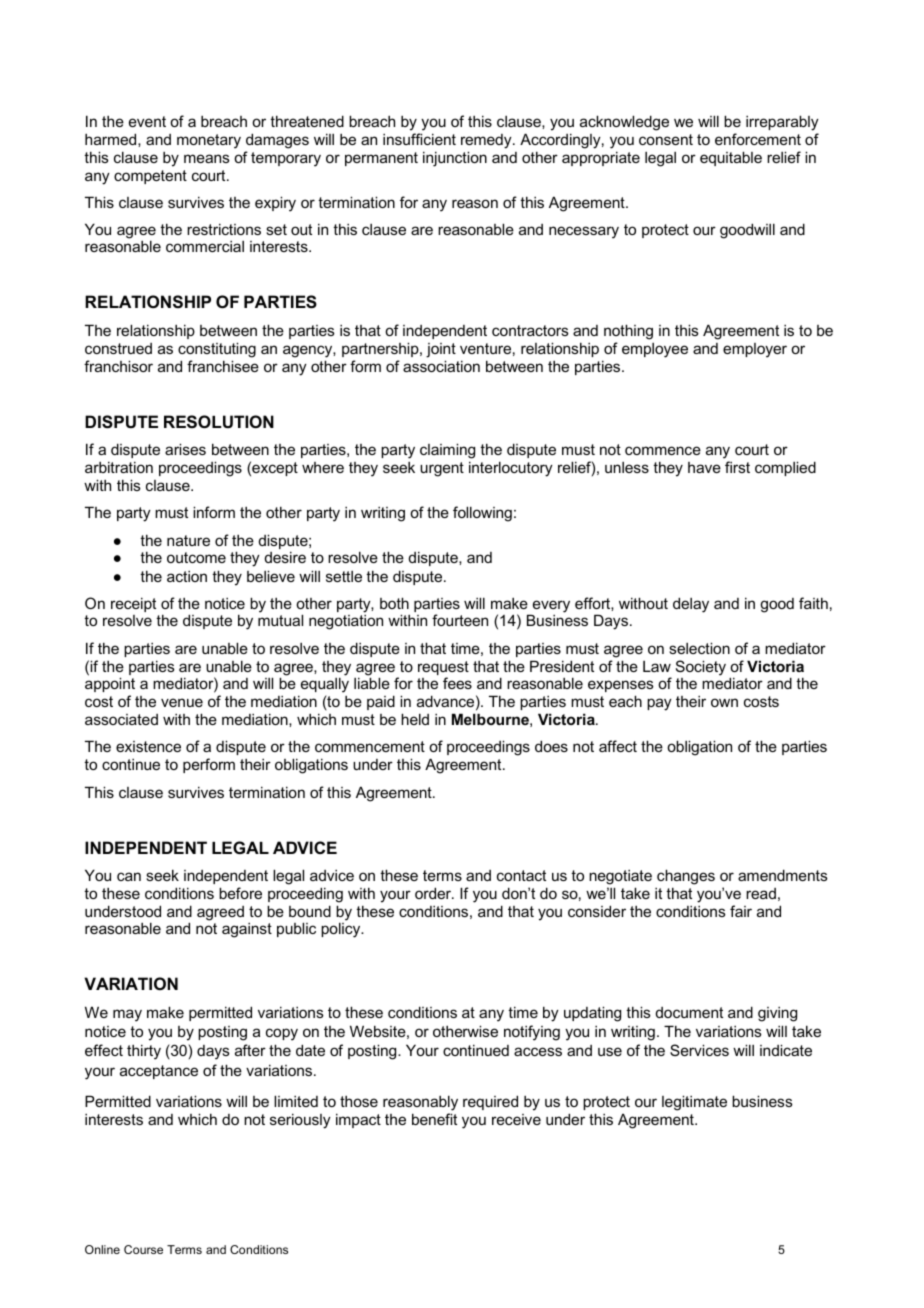 The image size is (924, 1308). Describe the element at coordinates (455, 159) in the image. I see `injunction` at that location.
